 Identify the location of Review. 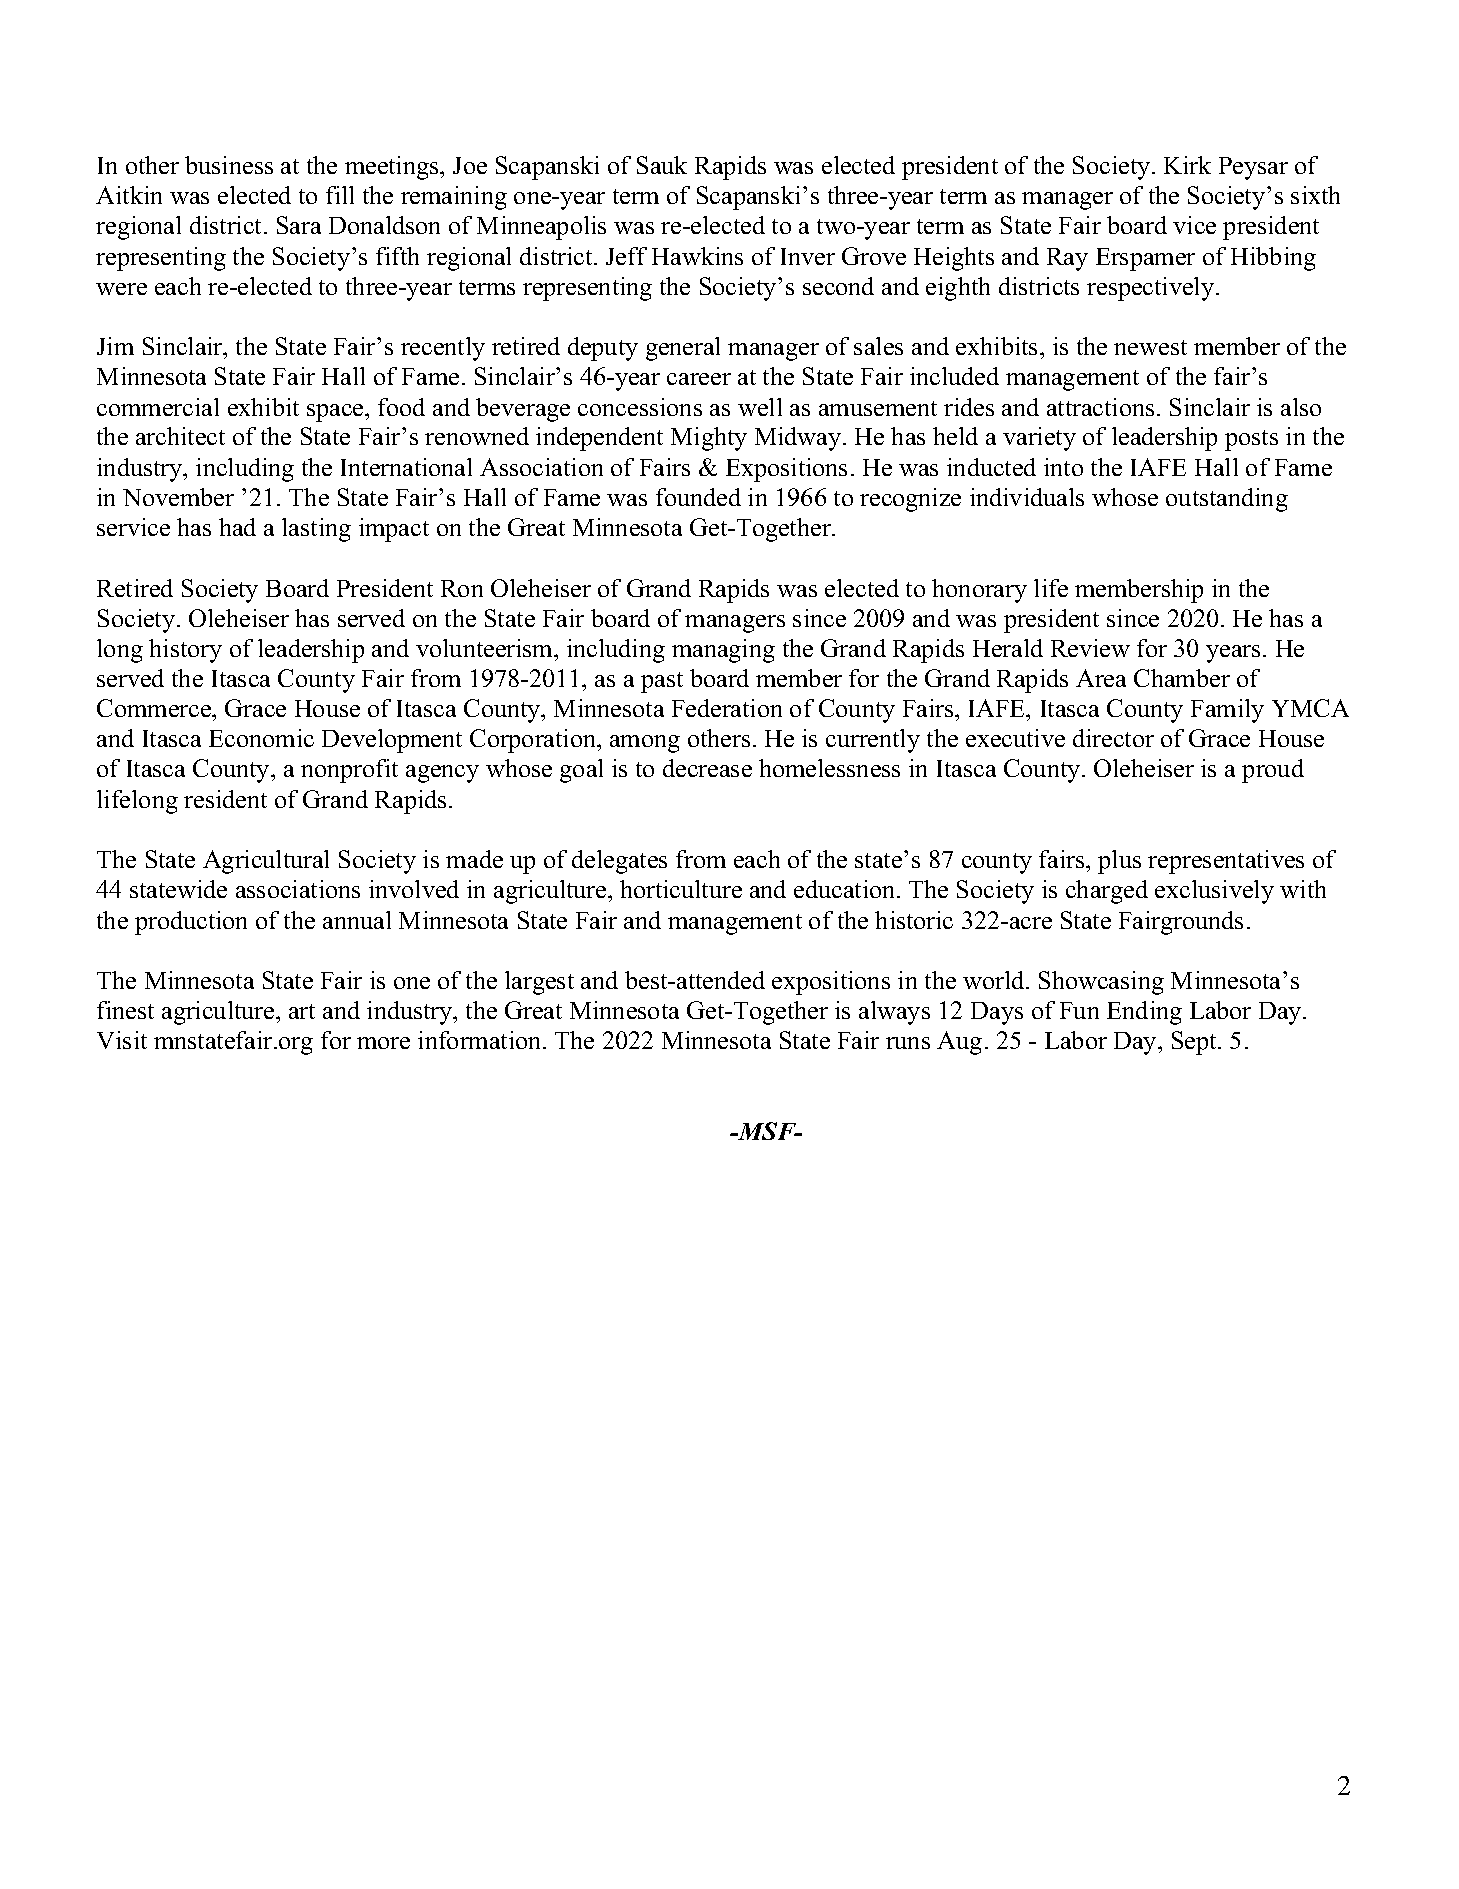
(1090, 648).
